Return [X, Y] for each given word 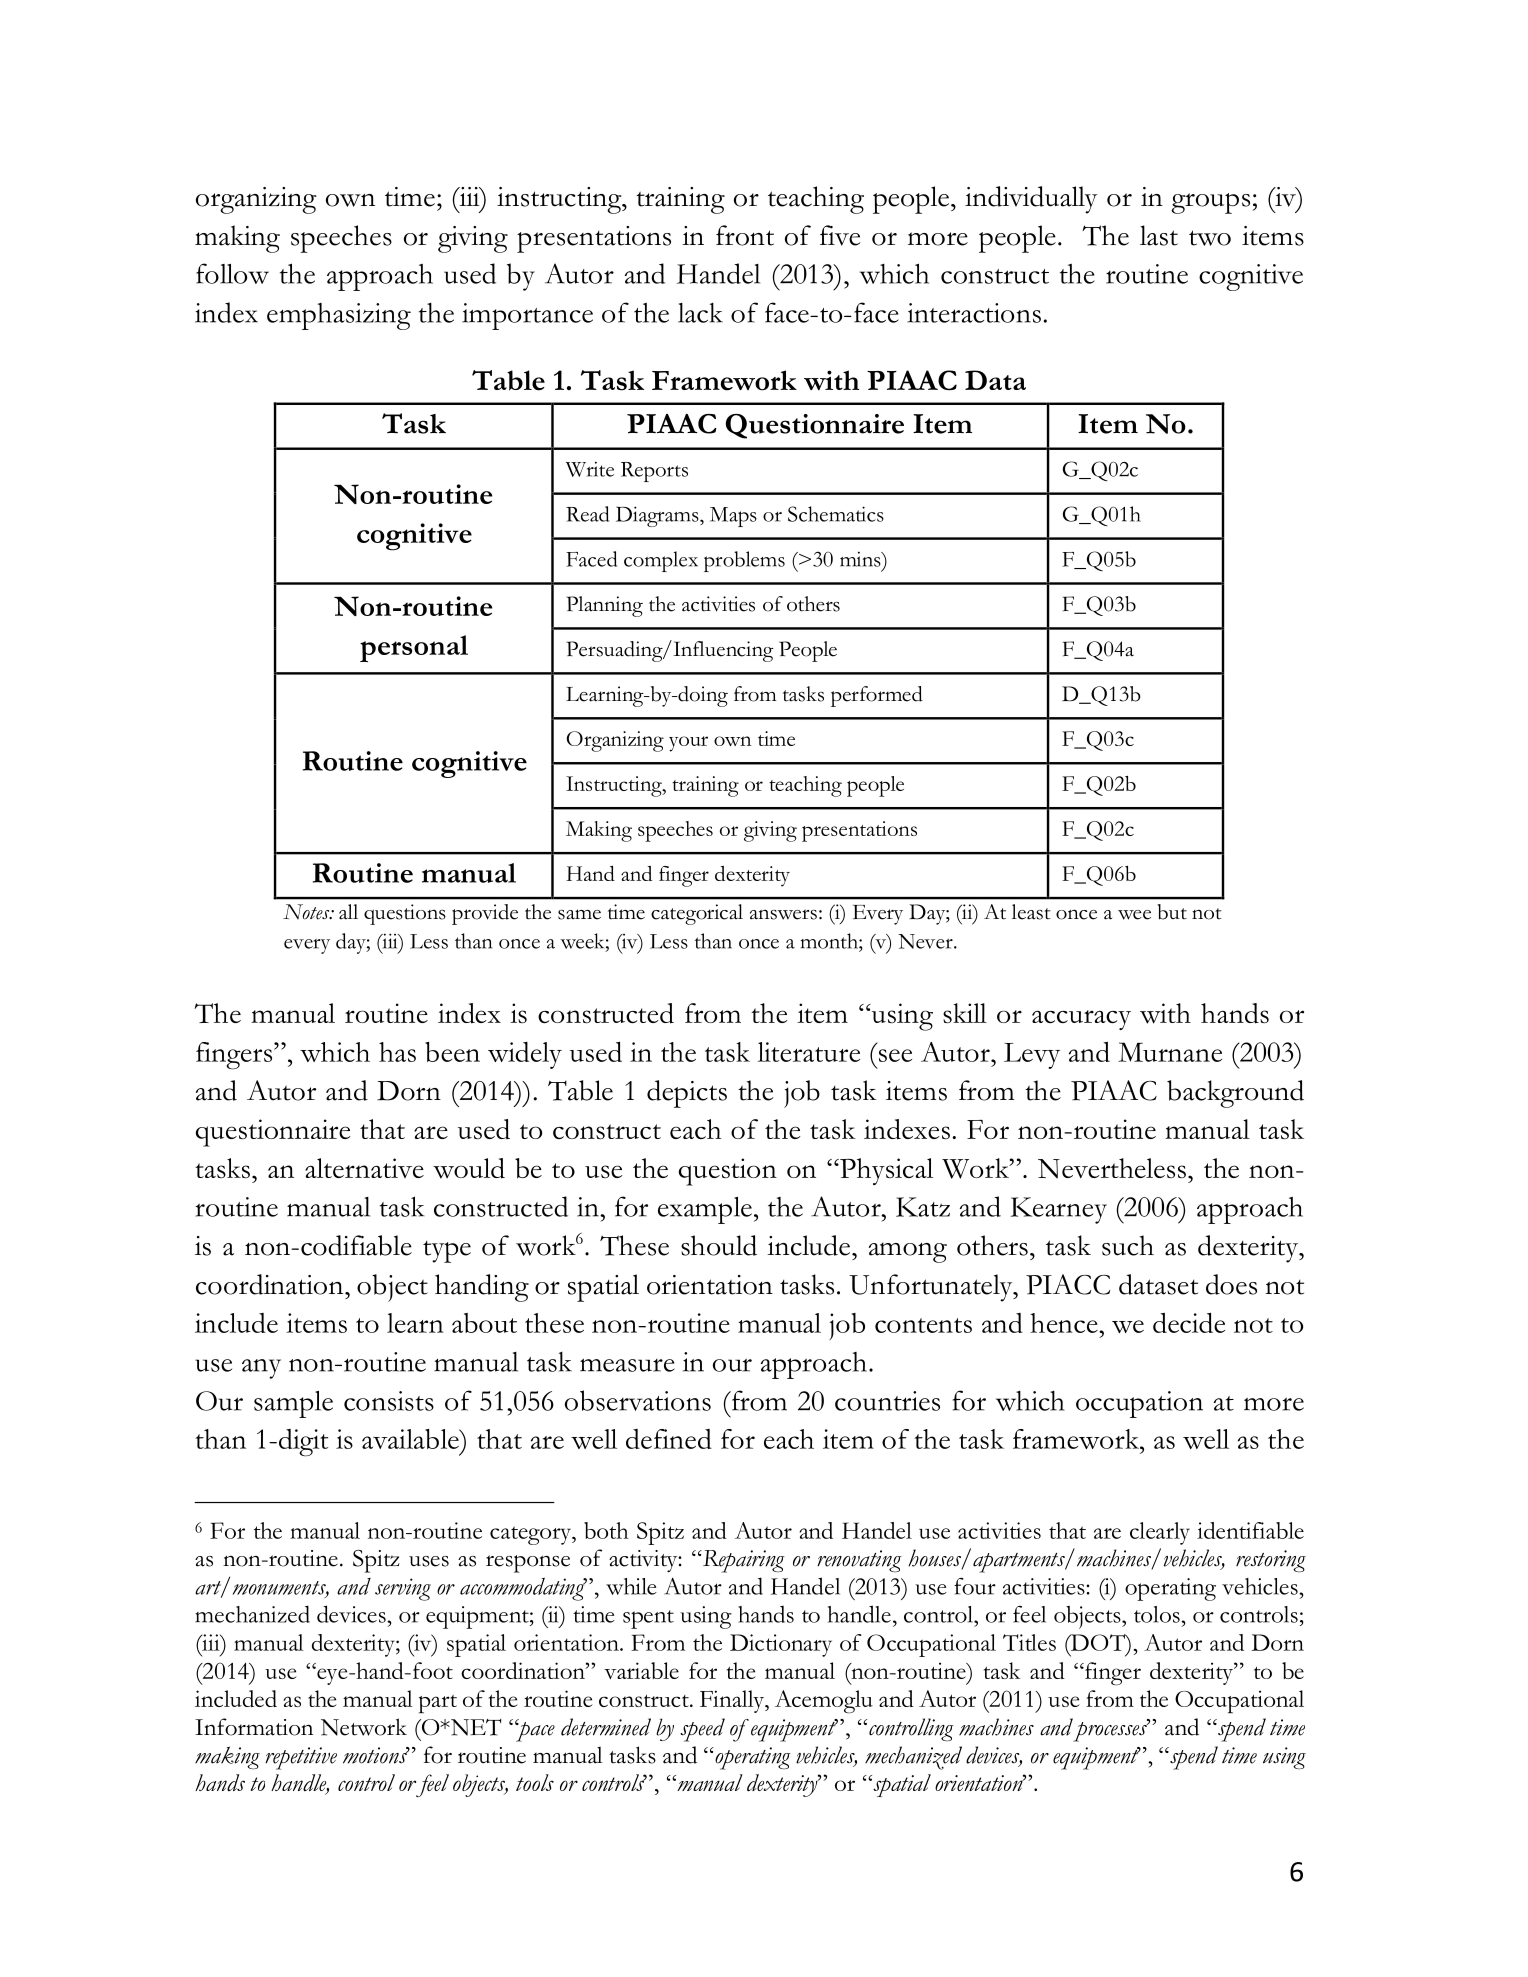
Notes [307, 912]
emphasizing [339, 316]
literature [809, 1052]
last [1159, 235]
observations [638, 1400]
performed [877, 696]
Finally [733, 1701]
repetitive [301, 1758]
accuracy [1081, 1020]
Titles [1029, 1642]
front [745, 235]
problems [744, 561]
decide [1189, 1322]
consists [389, 1401]
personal [414, 648]
